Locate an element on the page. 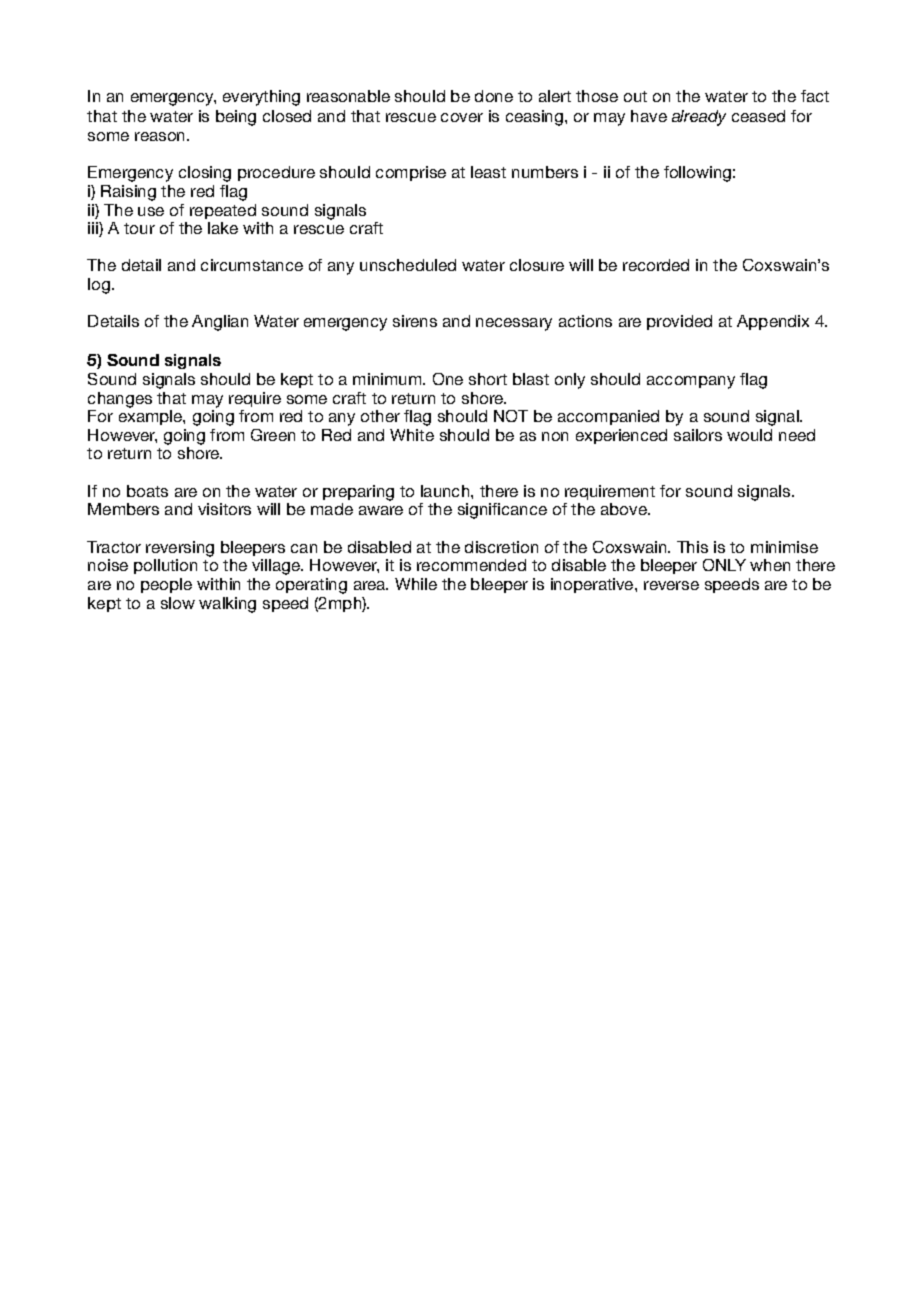  unscheduled is located at coordinates (408, 265).
